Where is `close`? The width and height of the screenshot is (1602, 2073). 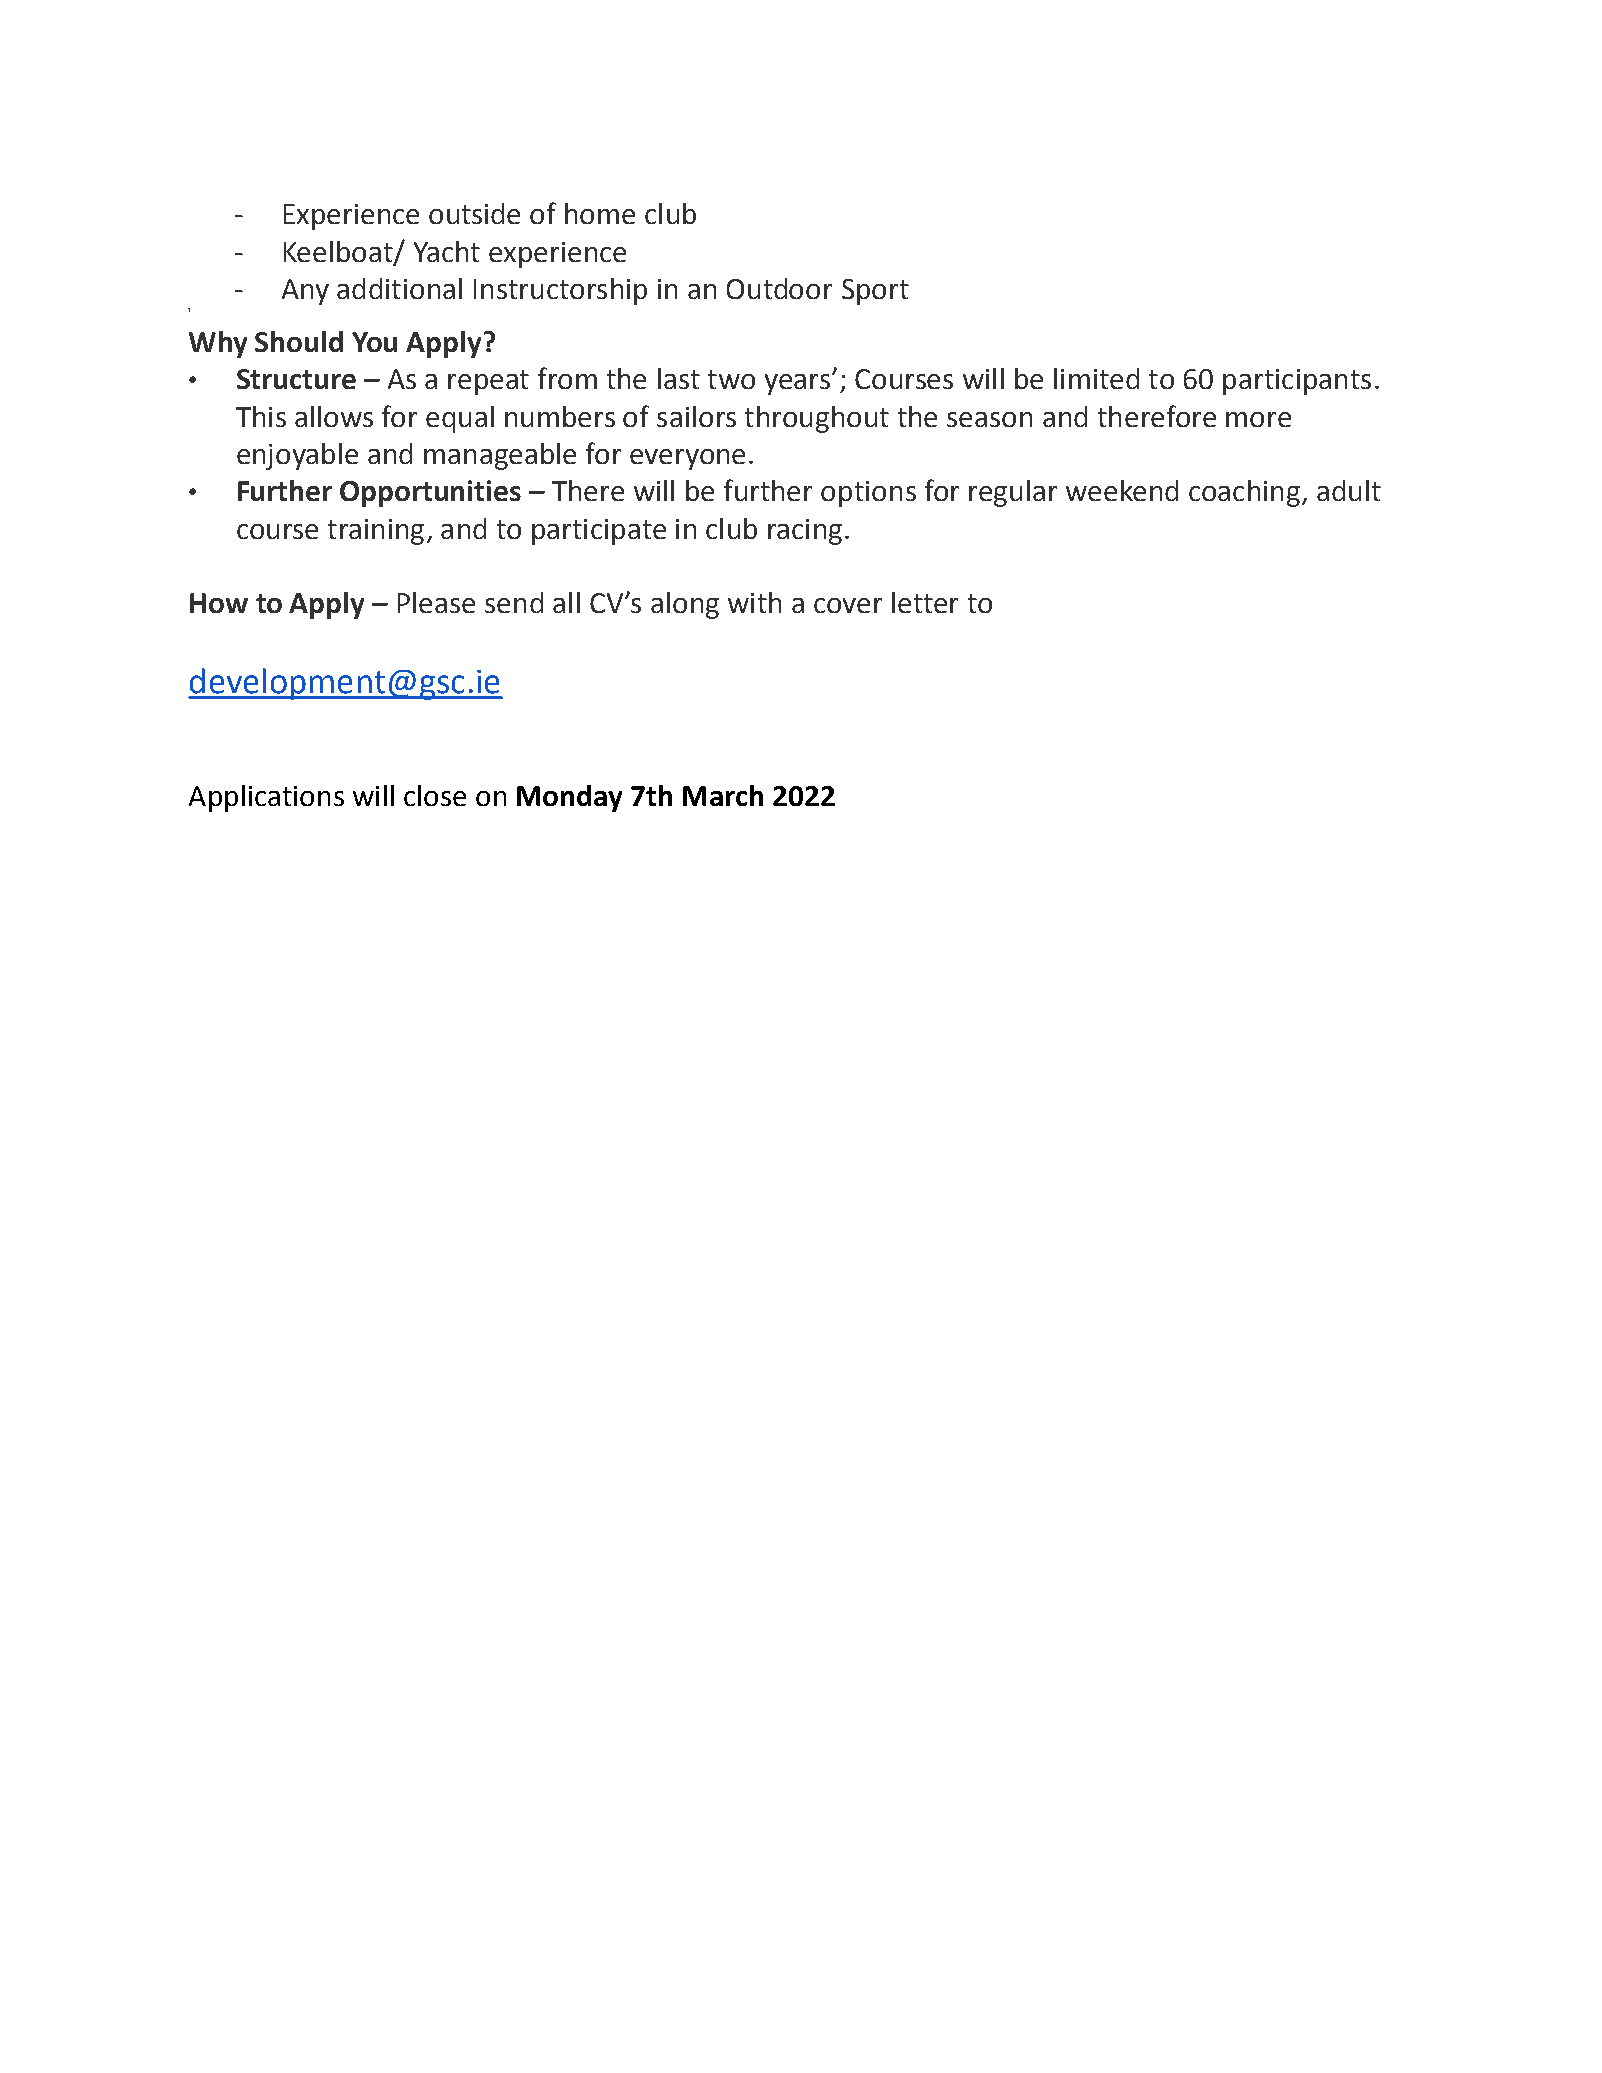
close is located at coordinates (435, 795).
